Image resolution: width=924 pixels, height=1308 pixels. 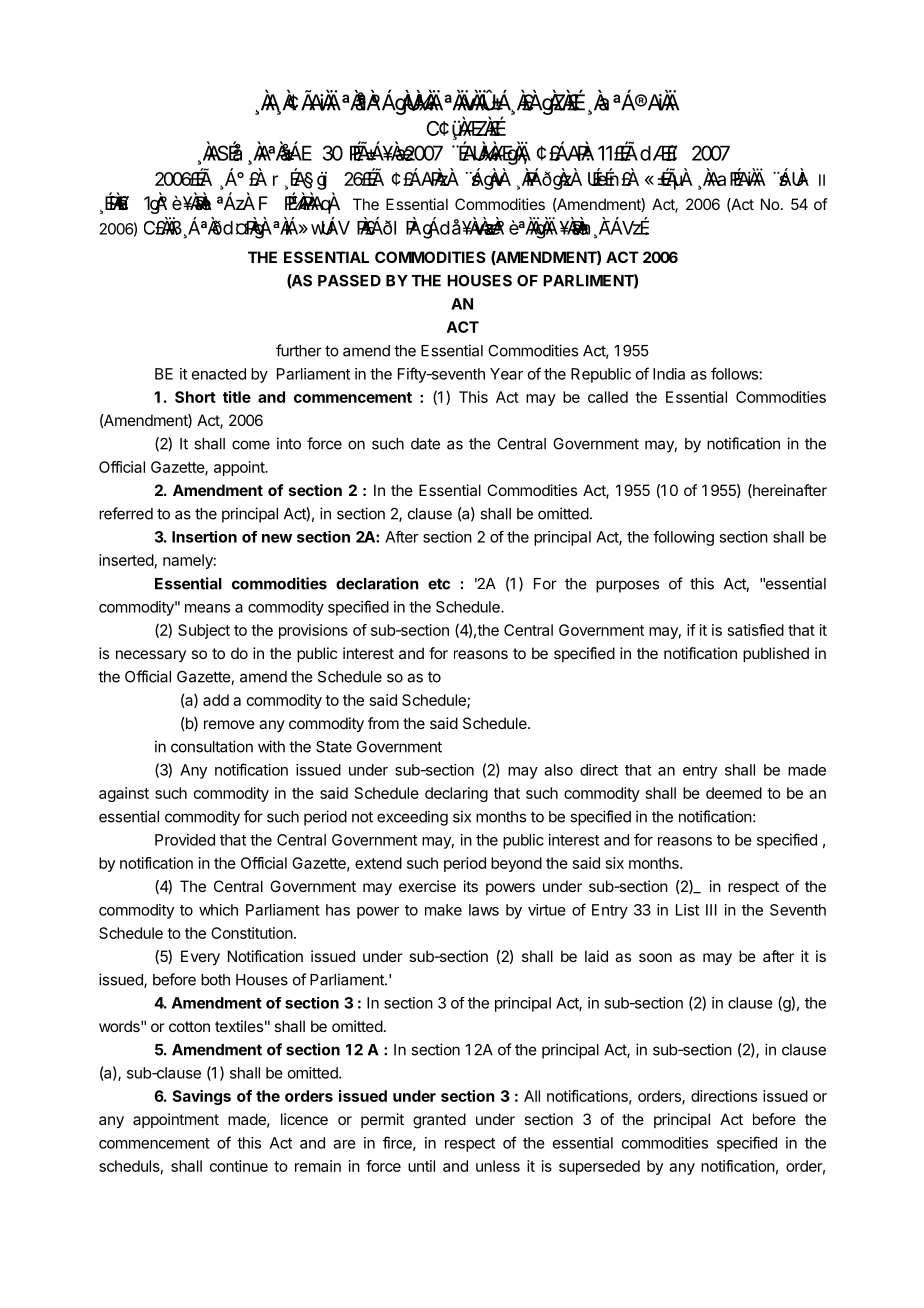 What do you see at coordinates (599, 1167) in the screenshot?
I see `superseded` at bounding box center [599, 1167].
